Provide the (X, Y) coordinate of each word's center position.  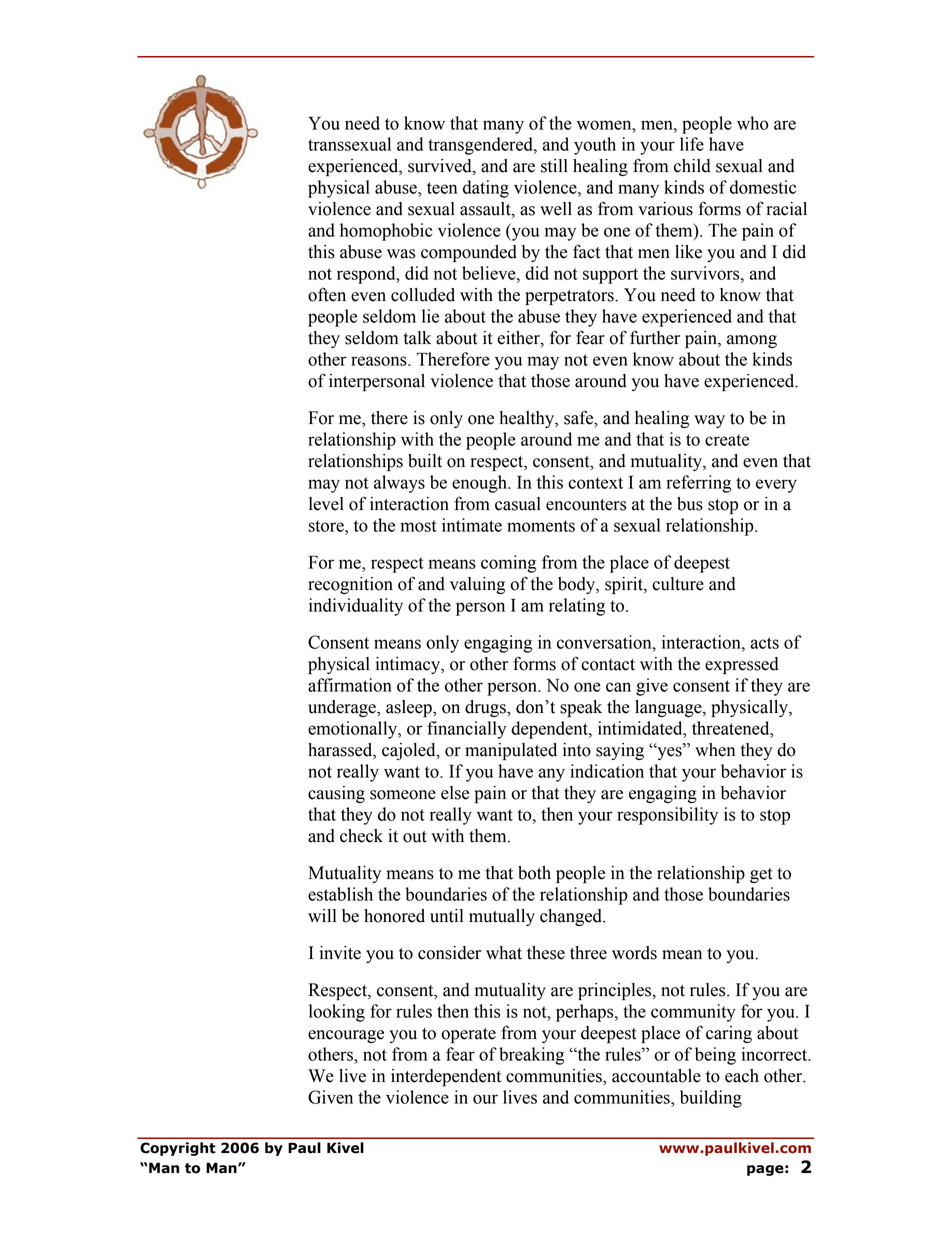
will (322, 915)
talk (417, 338)
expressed (742, 665)
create (727, 440)
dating (486, 189)
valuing (477, 585)
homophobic (386, 232)
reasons (380, 361)
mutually (502, 917)
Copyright (178, 1149)
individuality (356, 607)
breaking (531, 1056)
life (692, 144)
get (761, 875)
